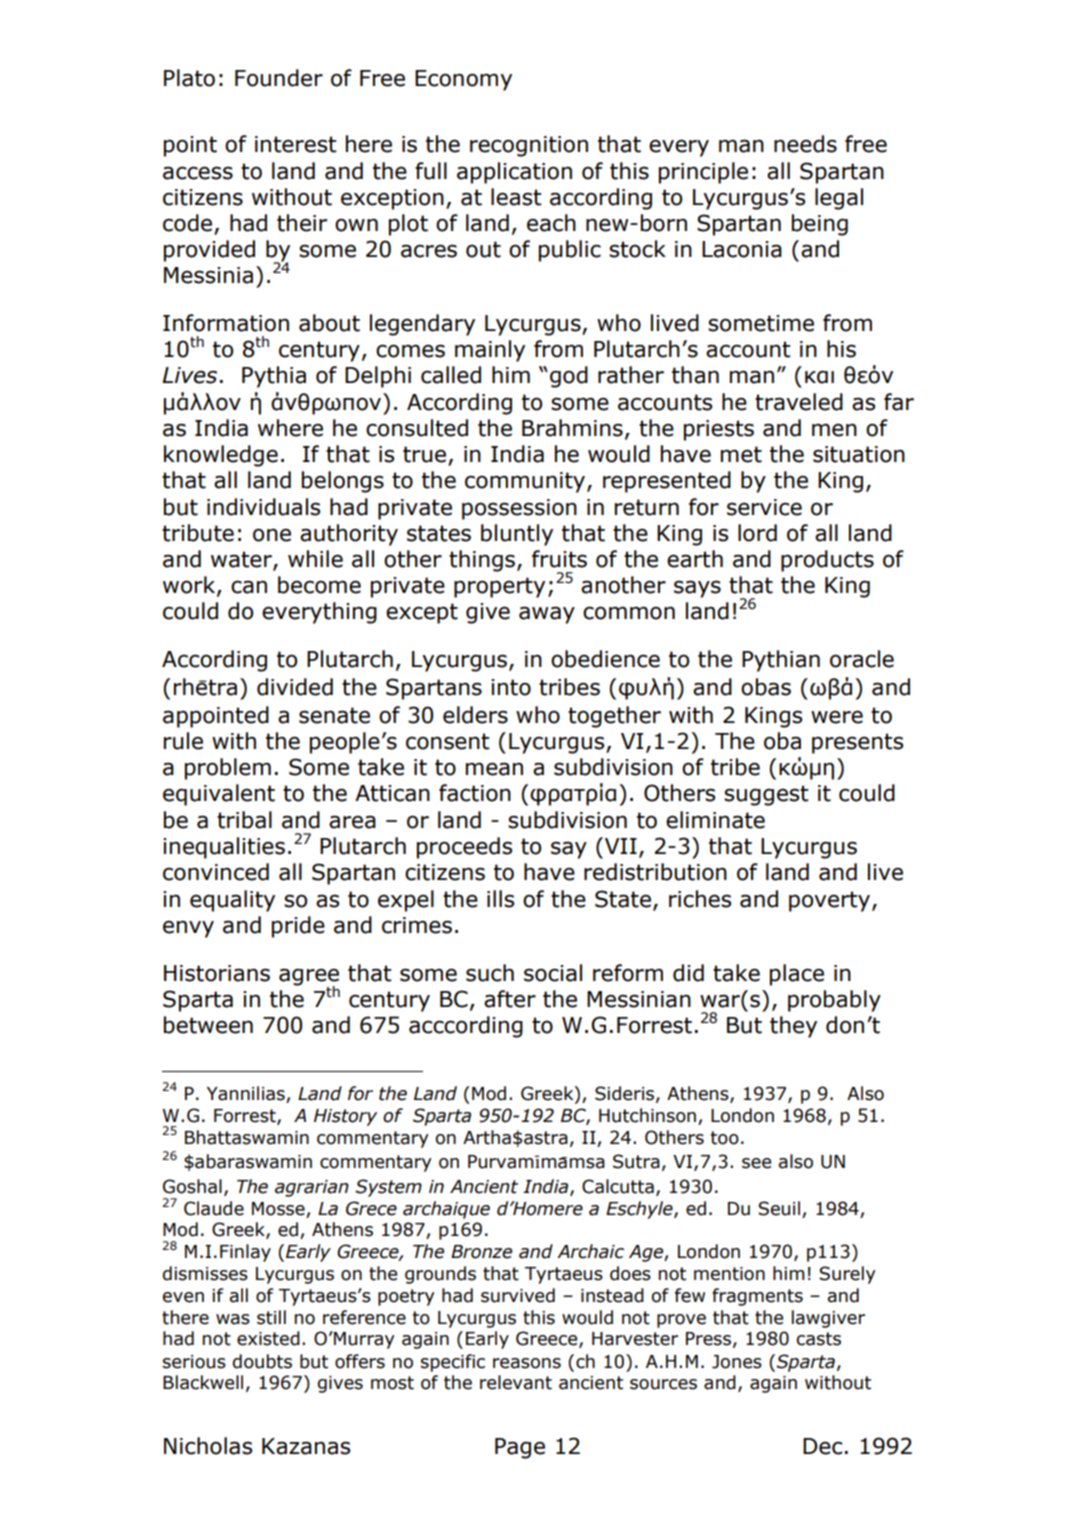 Image resolution: width=1076 pixels, height=1523 pixels. What do you see at coordinates (262, 1361) in the screenshot?
I see `doubts` at bounding box center [262, 1361].
